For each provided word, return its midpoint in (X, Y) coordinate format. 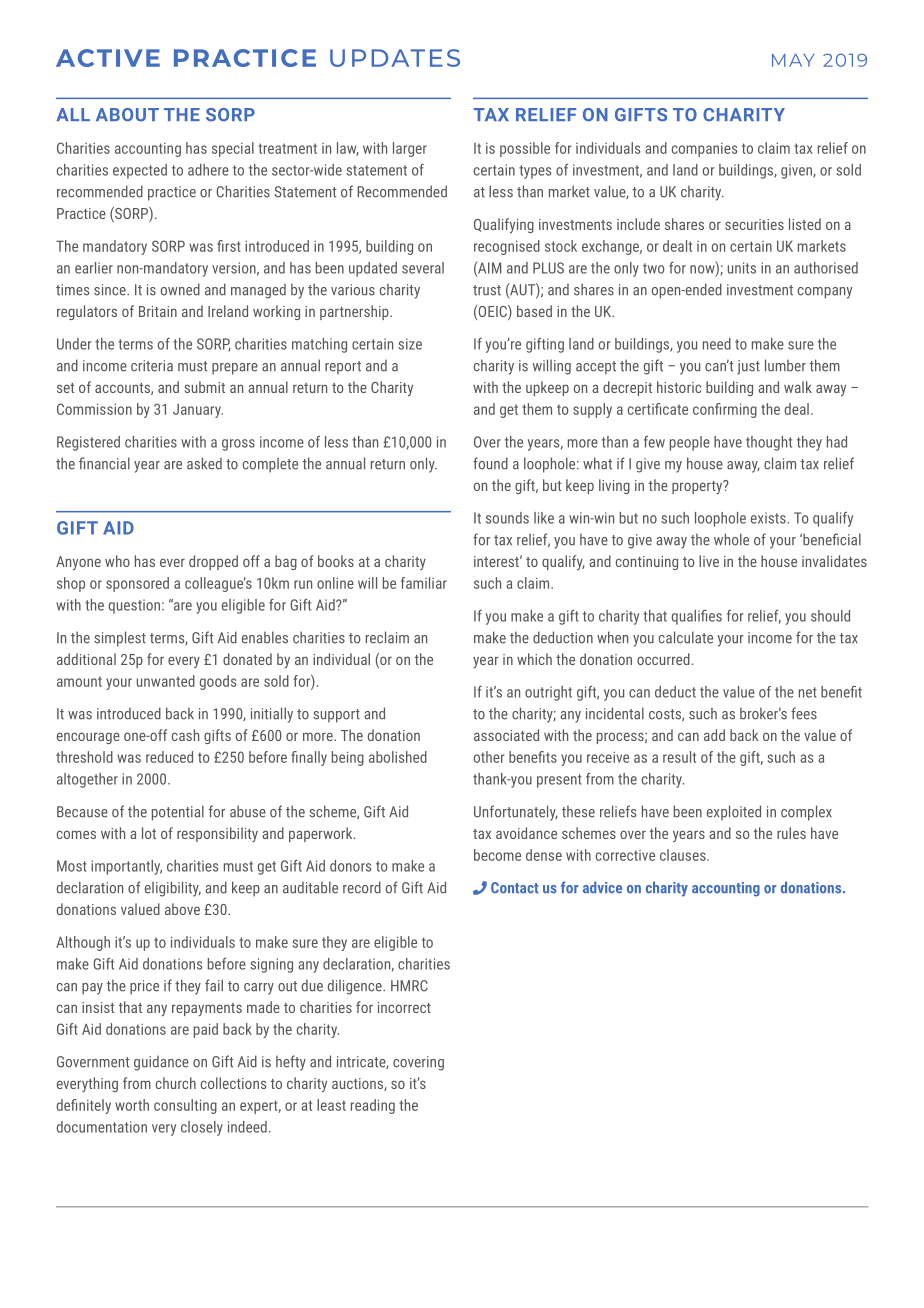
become (497, 855)
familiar (424, 583)
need (717, 344)
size (410, 344)
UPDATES (395, 58)
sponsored (137, 584)
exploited (734, 813)
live (709, 561)
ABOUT (127, 115)
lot (149, 833)
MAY (793, 60)
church (176, 1083)
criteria (152, 366)
